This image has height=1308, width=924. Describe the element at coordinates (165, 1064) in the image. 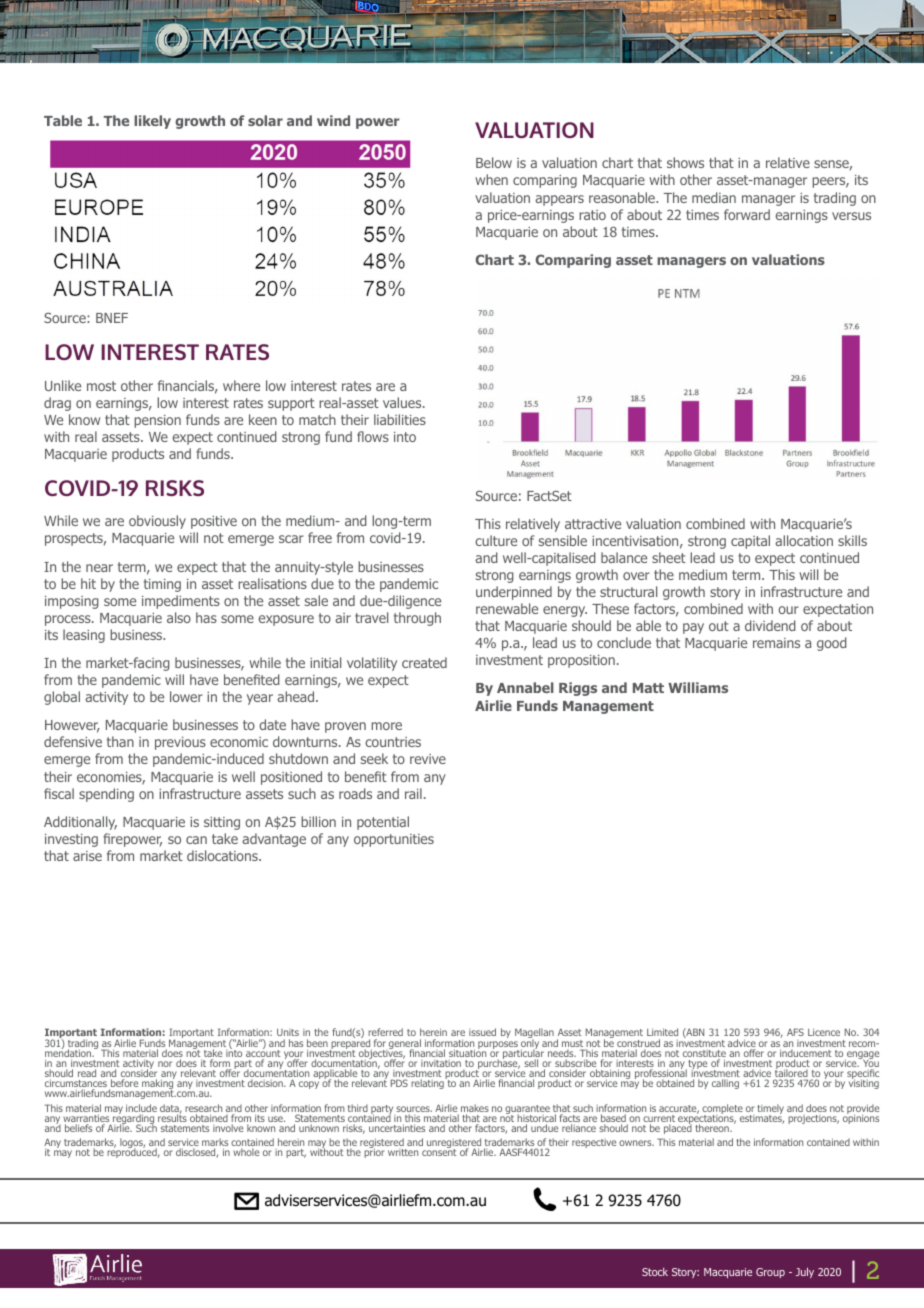

I see `nor` at that location.
